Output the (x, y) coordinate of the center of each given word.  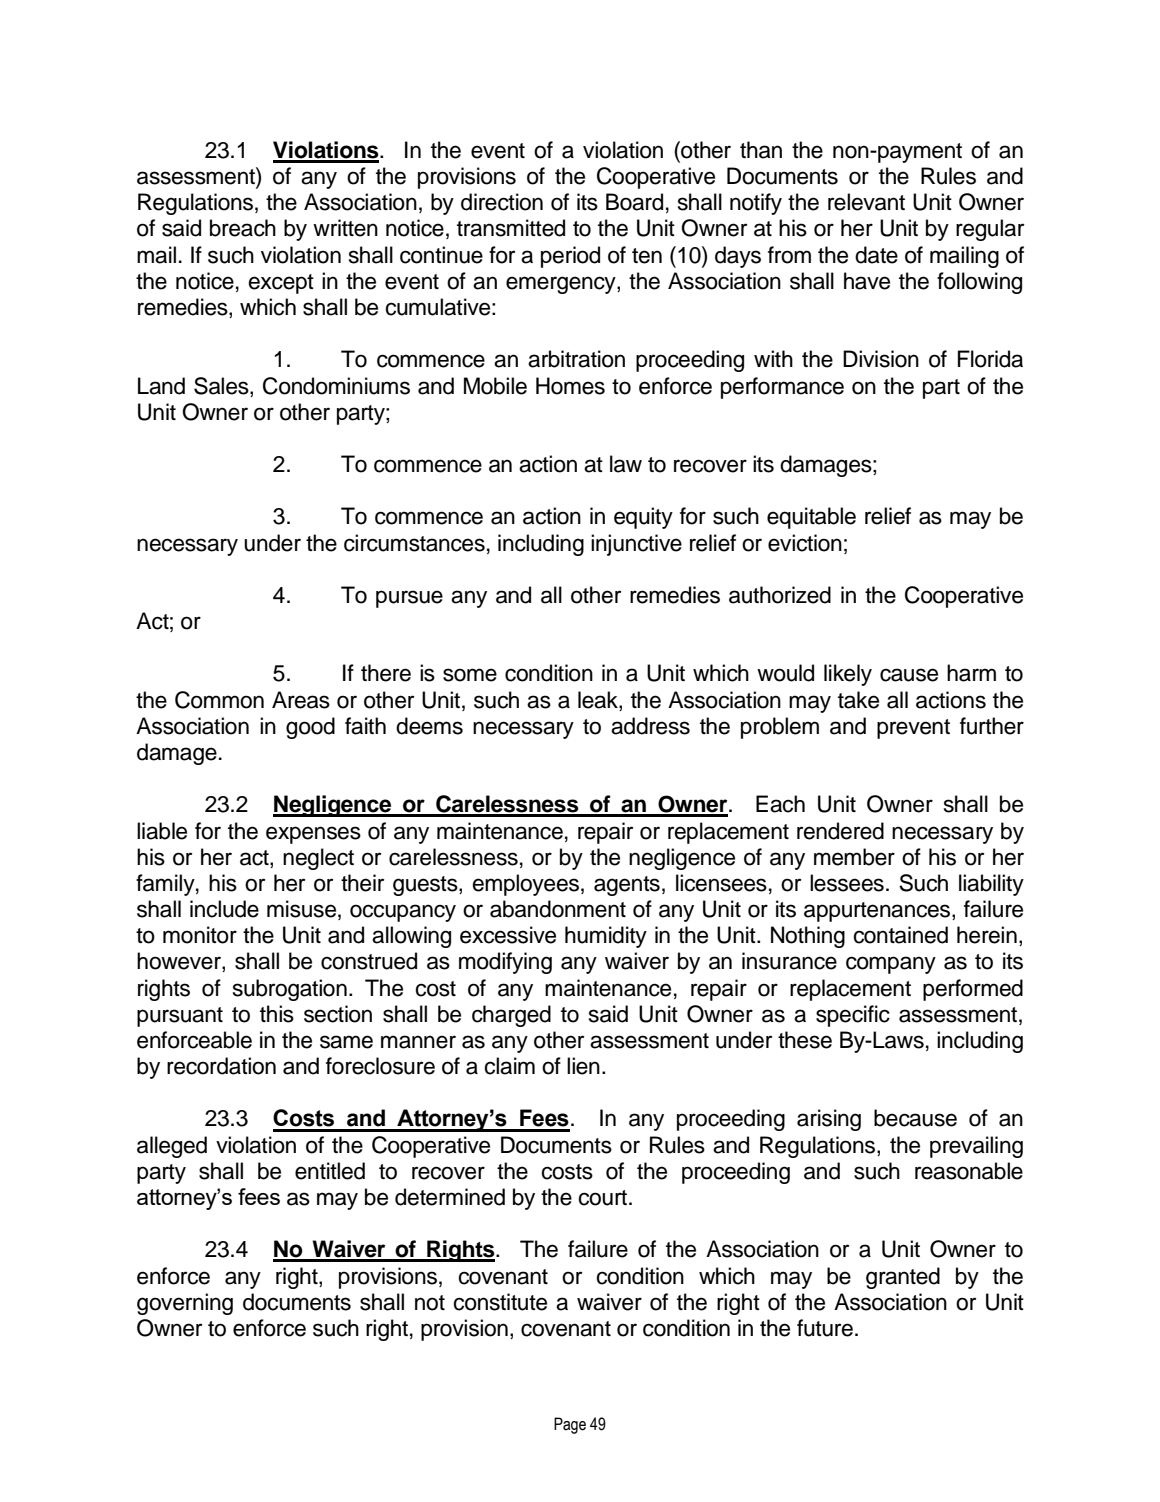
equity (643, 518)
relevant (866, 202)
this (277, 1014)
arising (829, 1120)
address (650, 726)
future (825, 1328)
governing (185, 1304)
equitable (811, 518)
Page (570, 1425)
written (345, 228)
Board (634, 202)
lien (583, 1066)
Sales (222, 386)
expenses (313, 835)
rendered (840, 831)
